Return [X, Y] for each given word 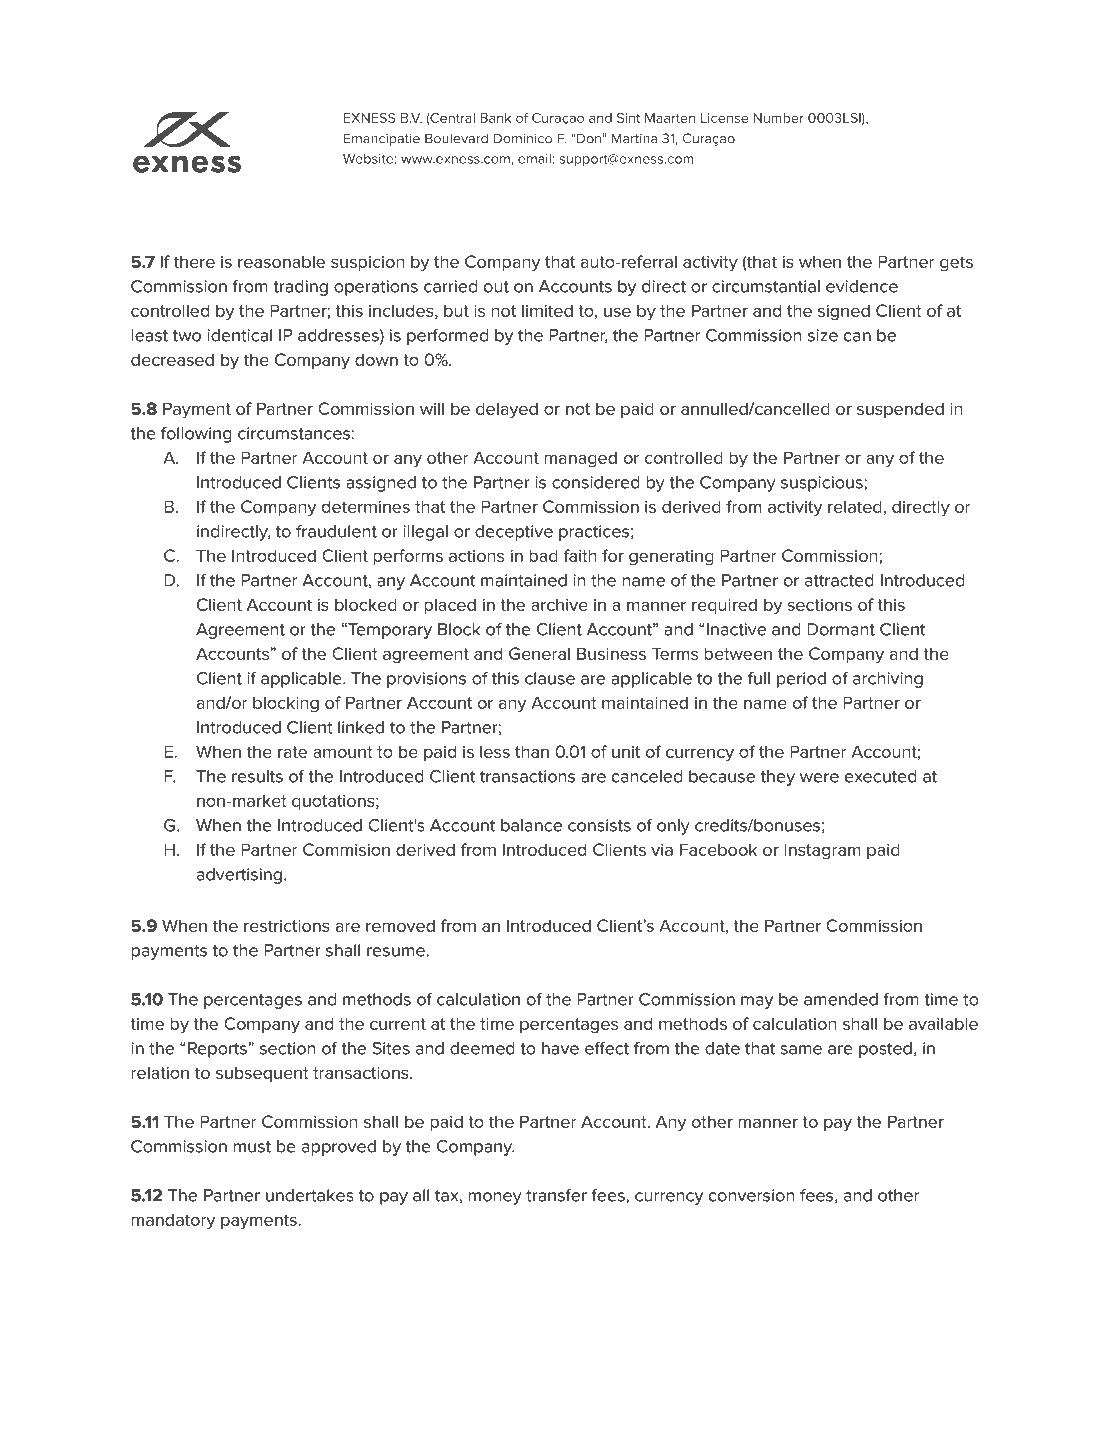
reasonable [281, 261]
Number [778, 118]
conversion [751, 1195]
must [252, 1147]
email [534, 159]
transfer [556, 1195]
